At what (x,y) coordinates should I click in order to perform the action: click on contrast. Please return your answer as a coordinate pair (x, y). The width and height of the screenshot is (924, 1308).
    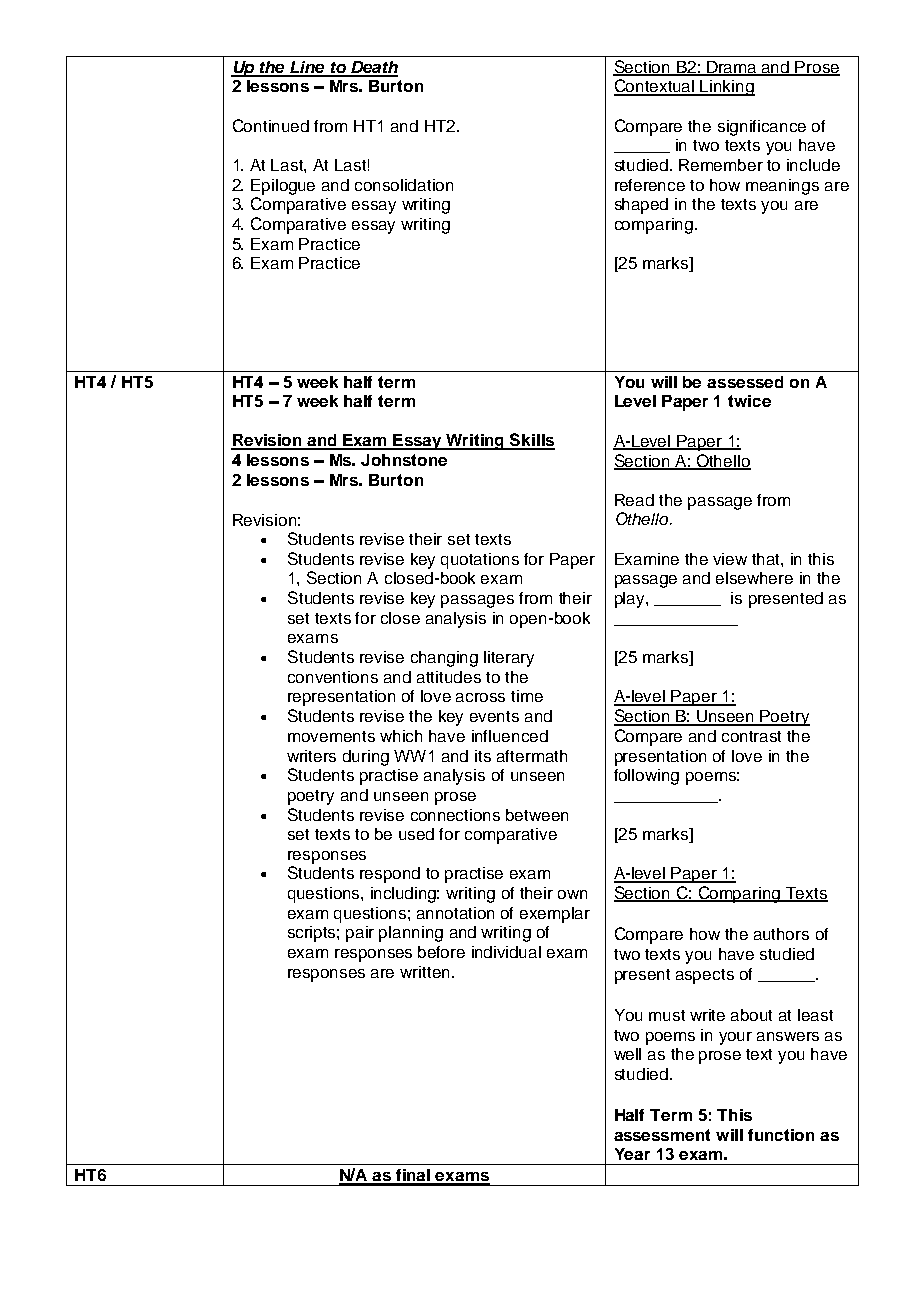
    Looking at the image, I should click on (751, 736).
